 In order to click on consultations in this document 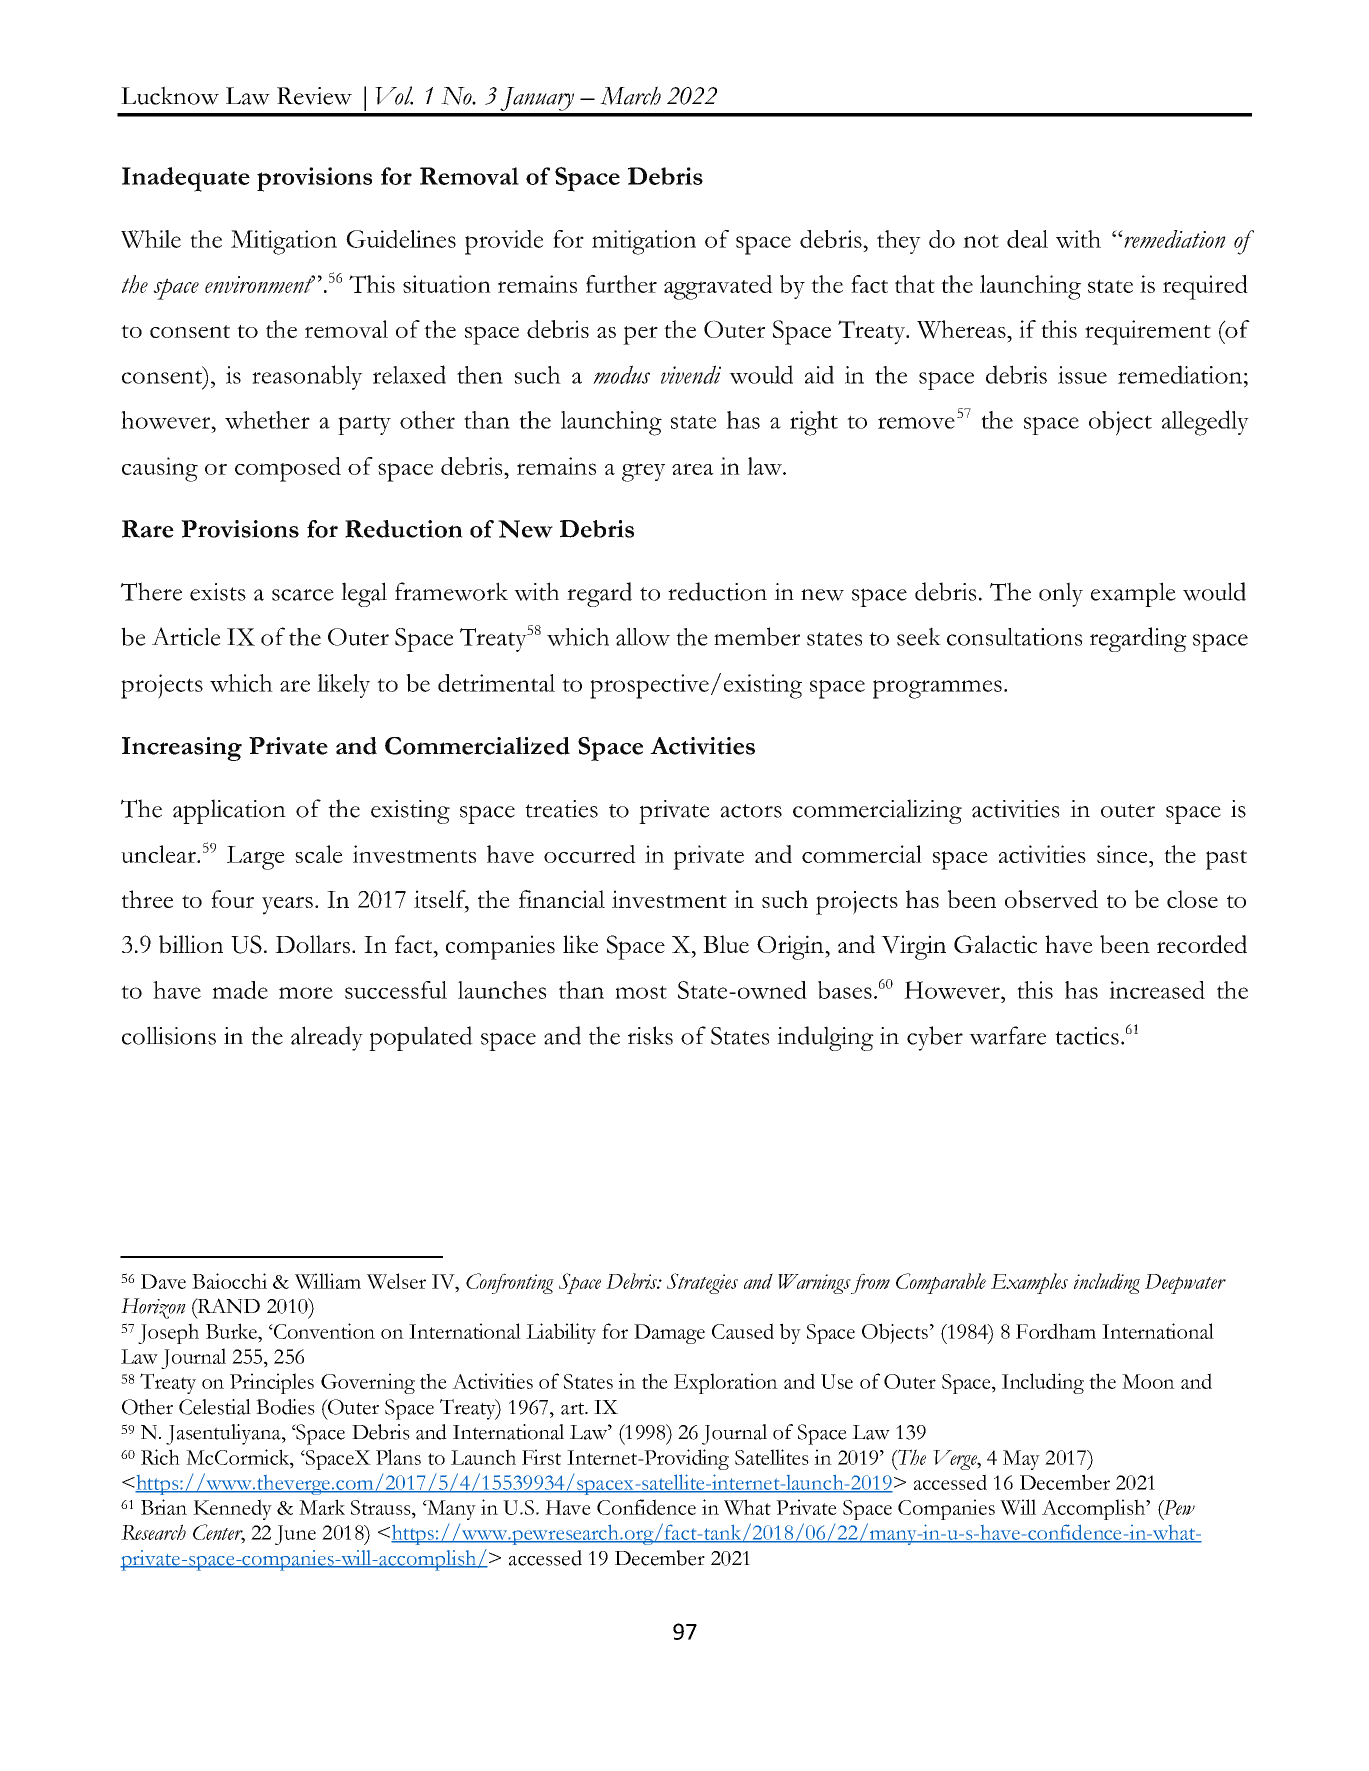, I will do `click(1014, 637)`.
